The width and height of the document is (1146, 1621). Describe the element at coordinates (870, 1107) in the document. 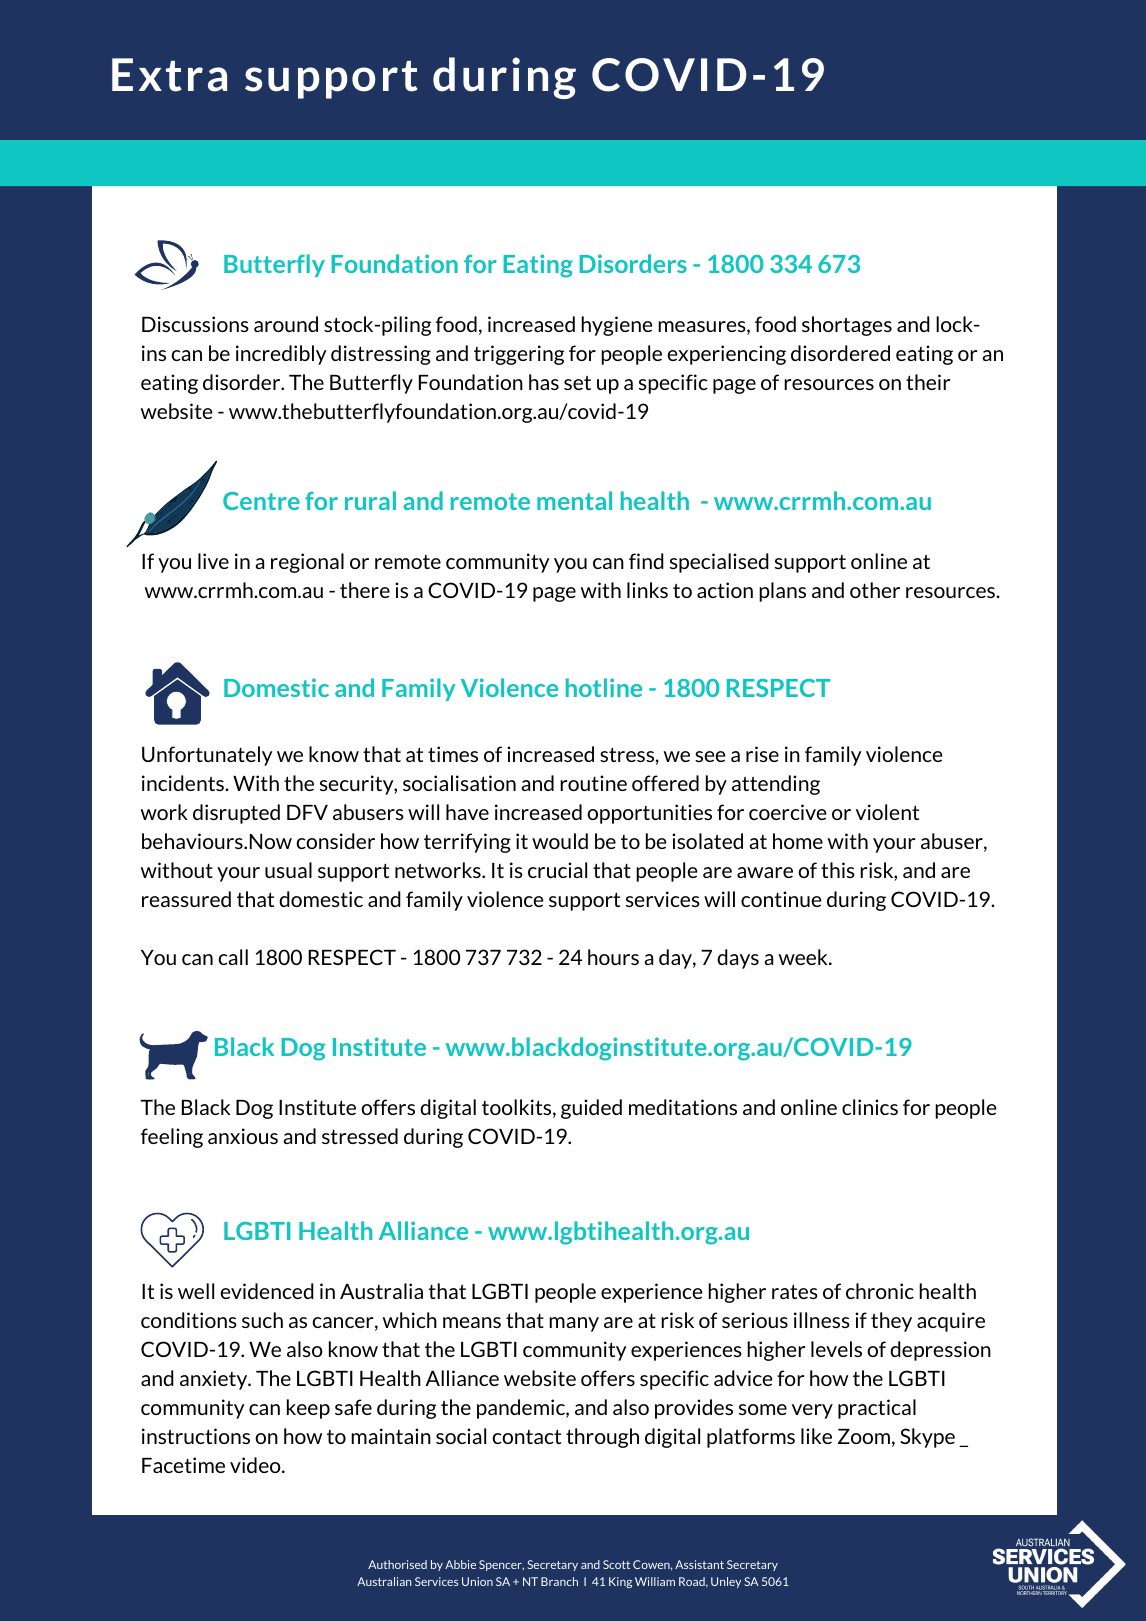

I see `clinics` at that location.
